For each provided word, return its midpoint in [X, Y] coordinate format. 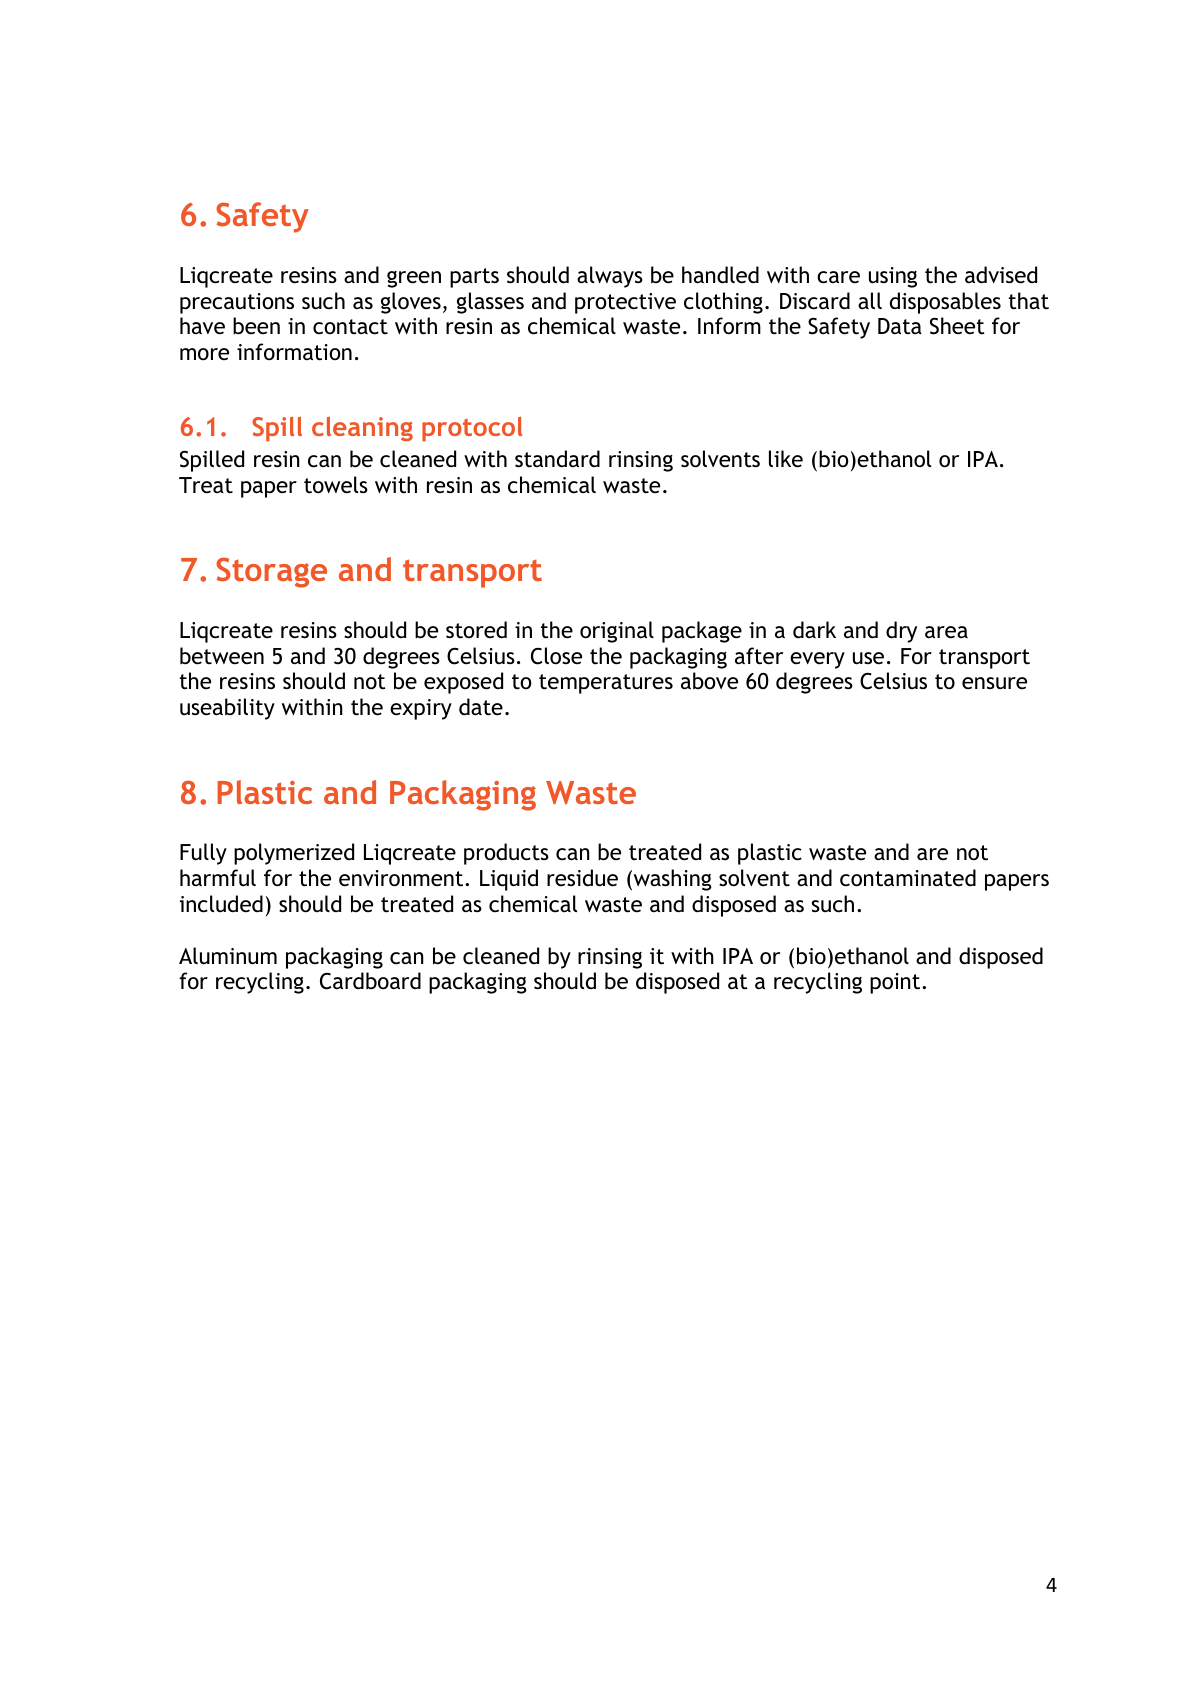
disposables [945, 303]
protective [625, 303]
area [946, 632]
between [222, 656]
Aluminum [228, 956]
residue [582, 878]
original [617, 632]
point [896, 983]
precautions [237, 303]
